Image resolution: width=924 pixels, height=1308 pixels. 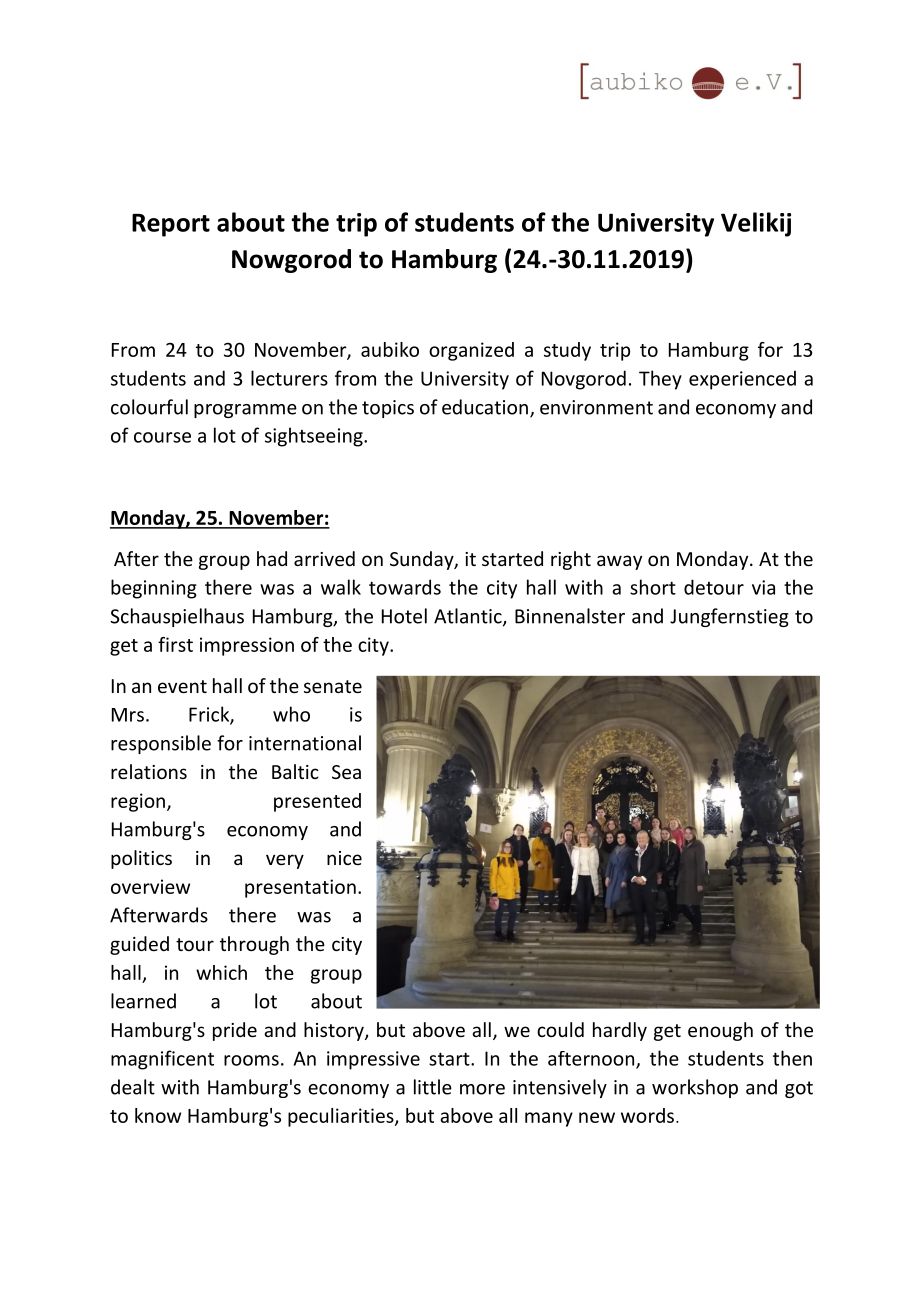 What do you see at coordinates (471, 351) in the image?
I see `organized` at bounding box center [471, 351].
